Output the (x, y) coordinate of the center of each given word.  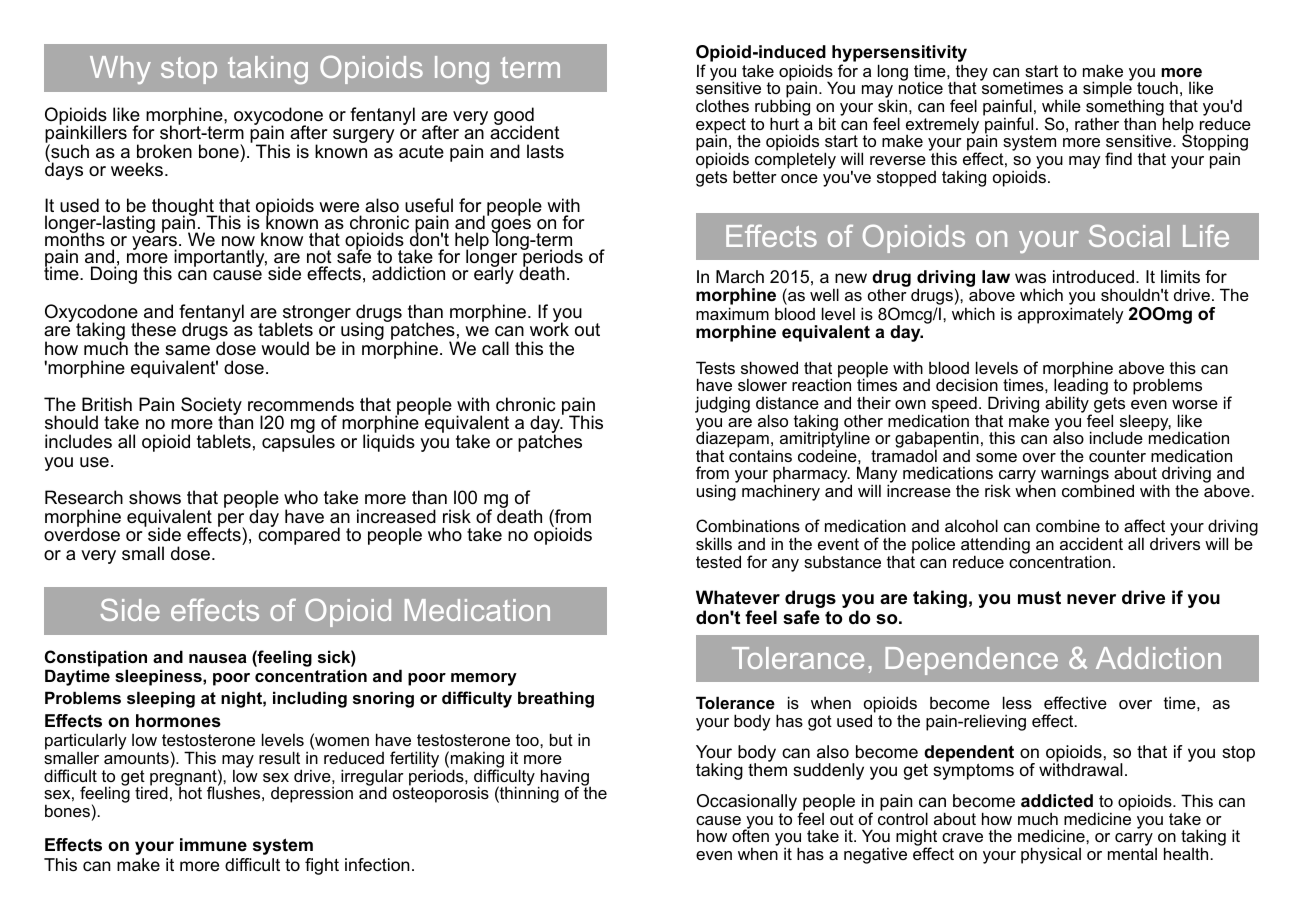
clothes (722, 105)
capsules (298, 443)
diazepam (732, 440)
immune (213, 844)
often (750, 835)
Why (120, 70)
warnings (1075, 476)
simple (1108, 90)
